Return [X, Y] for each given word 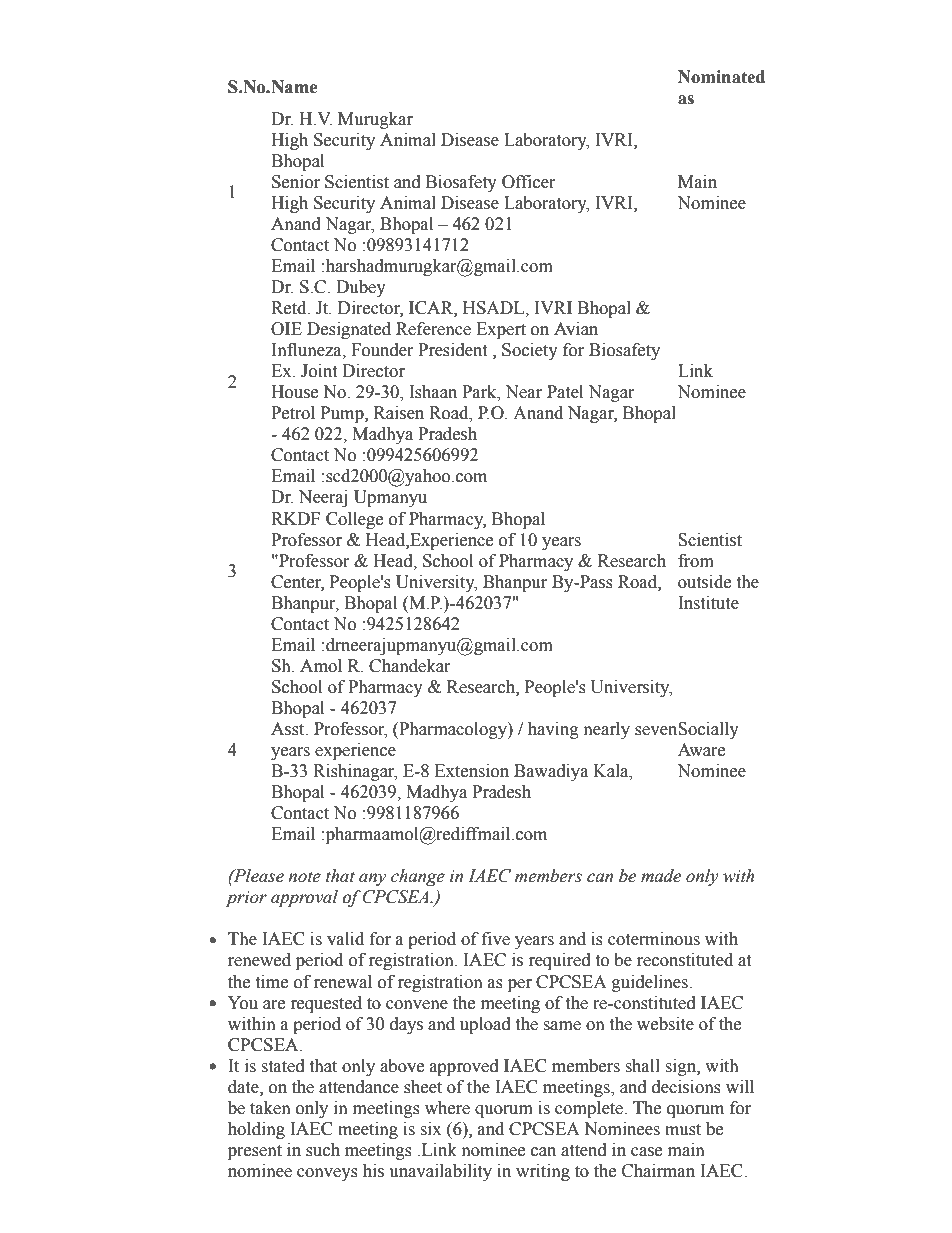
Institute [708, 603]
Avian [576, 329]
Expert [501, 330]
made [661, 876]
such [323, 1150]
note [304, 877]
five [496, 939]
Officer [529, 182]
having [553, 730]
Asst [289, 729]
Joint [319, 371]
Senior [296, 182]
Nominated [721, 77]
